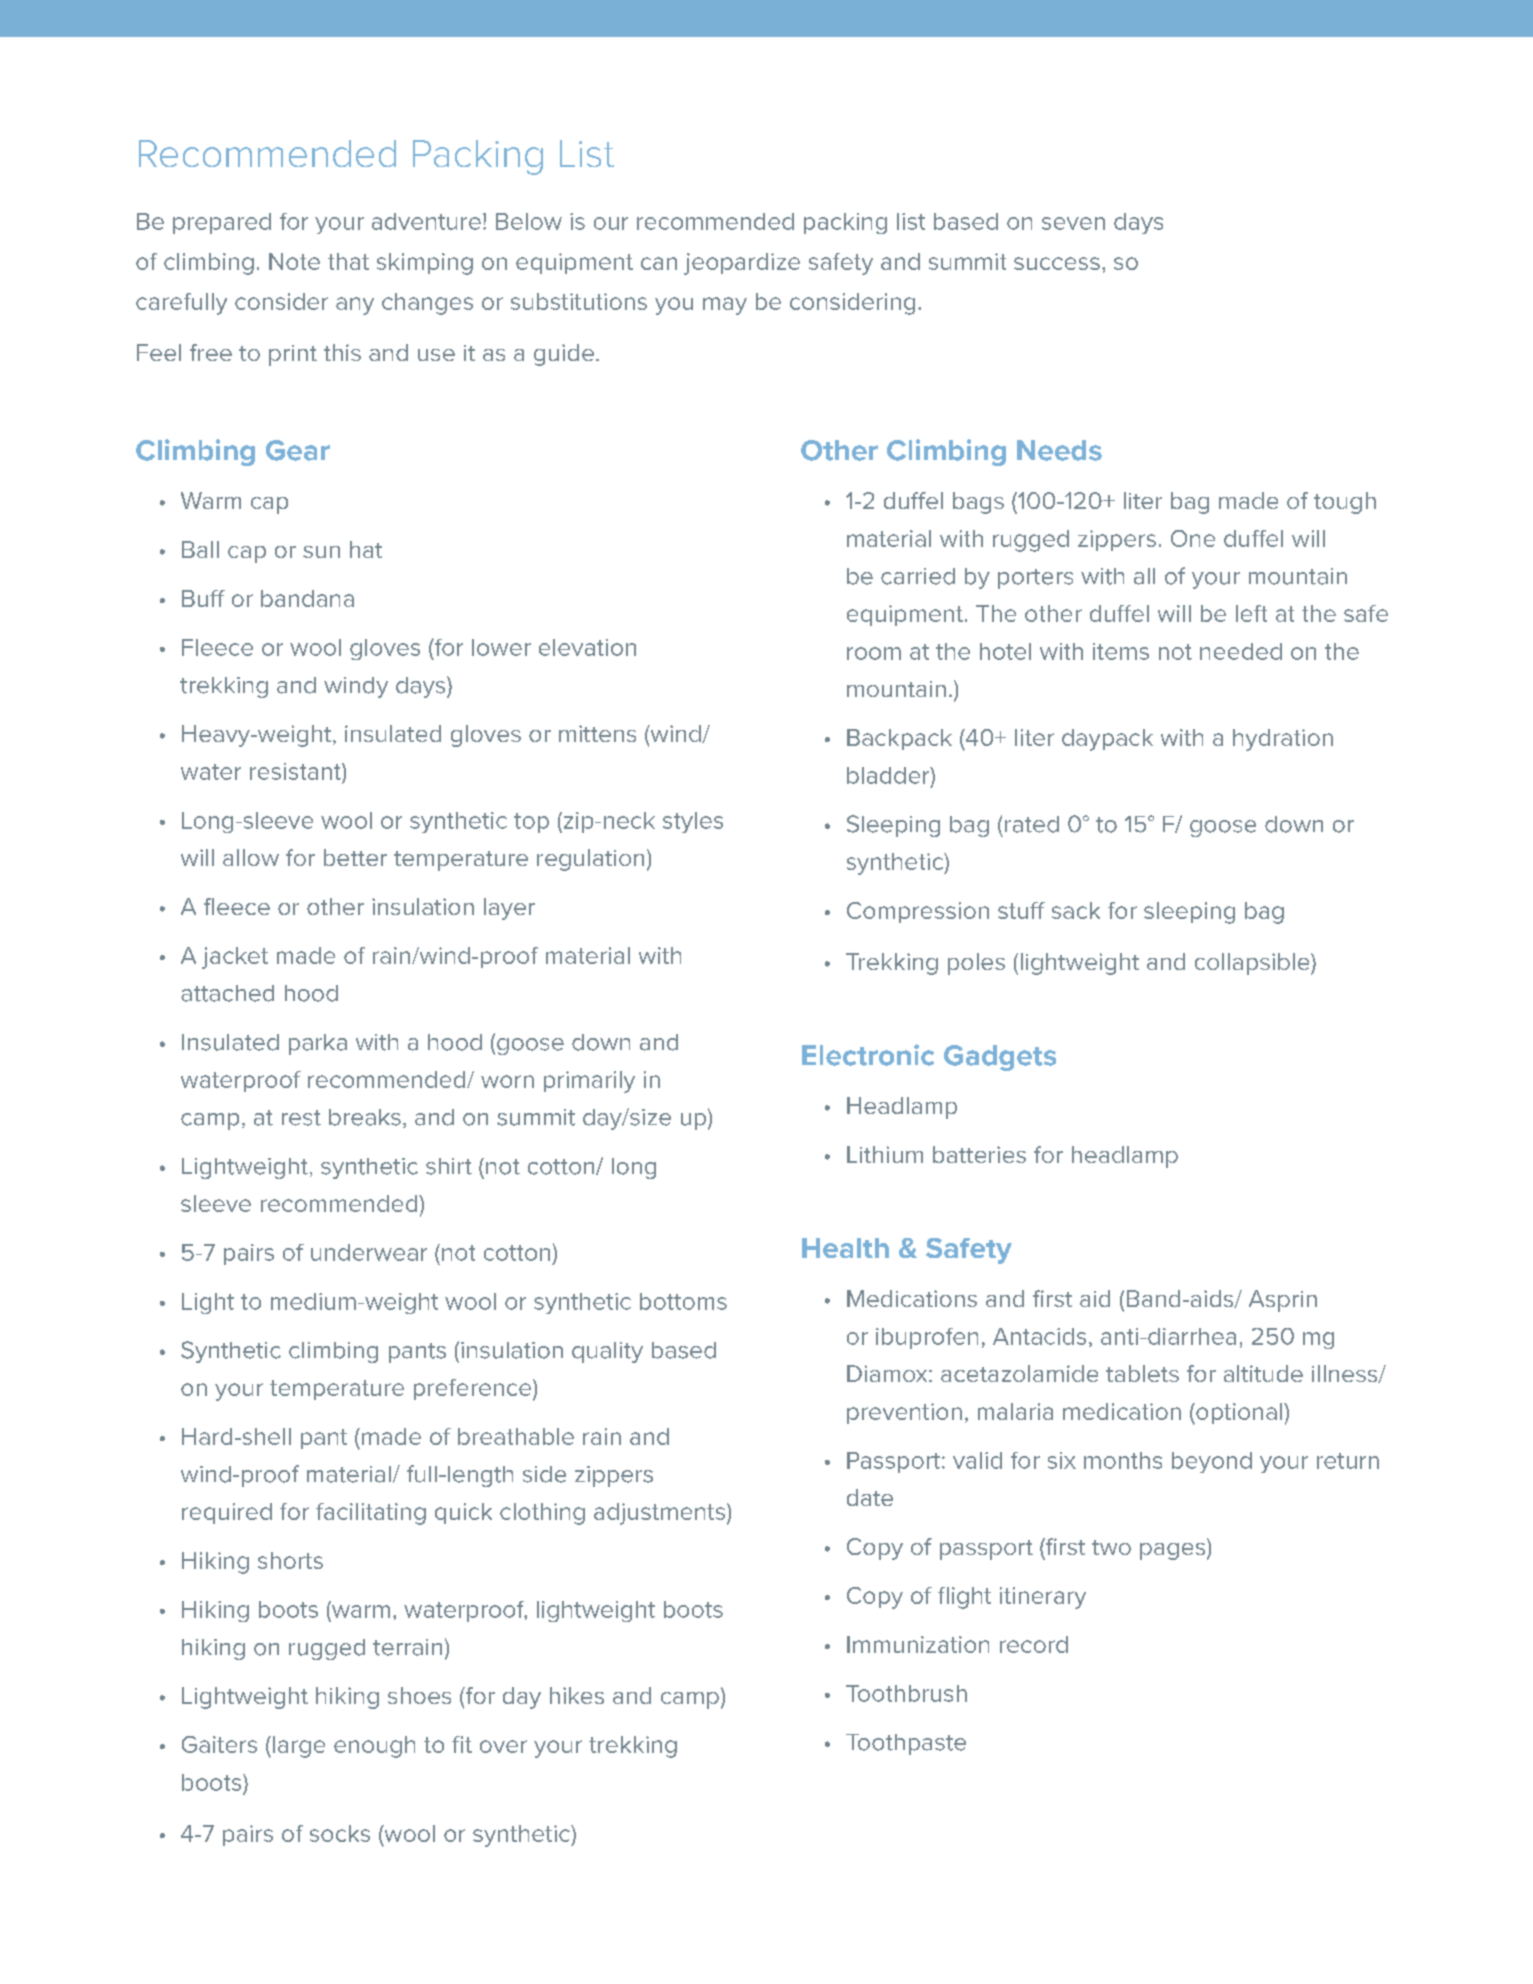 This document has height=1984, width=1533. I want to click on carried, so click(918, 576).
